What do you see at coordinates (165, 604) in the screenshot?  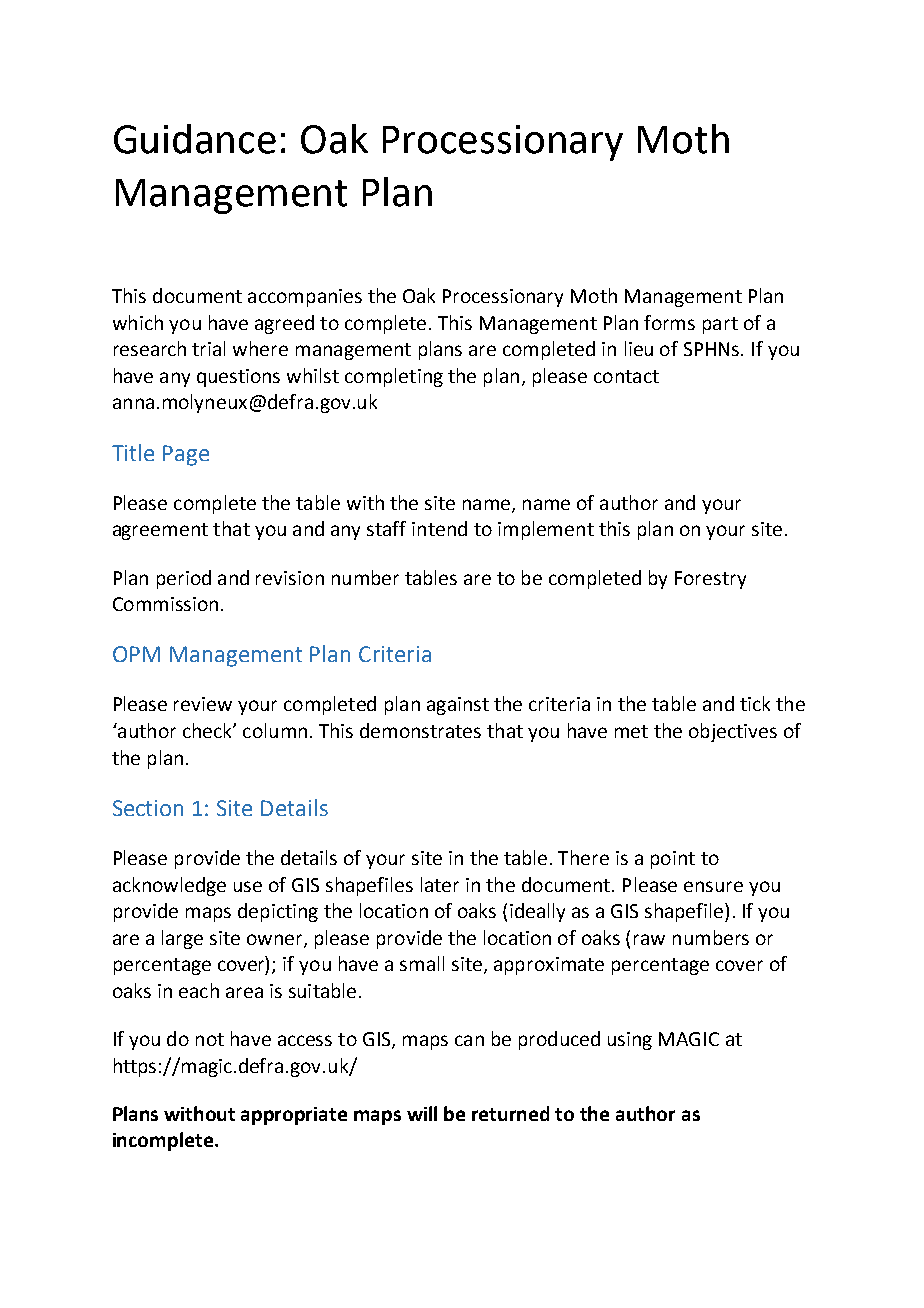 I see `Commission` at bounding box center [165, 604].
